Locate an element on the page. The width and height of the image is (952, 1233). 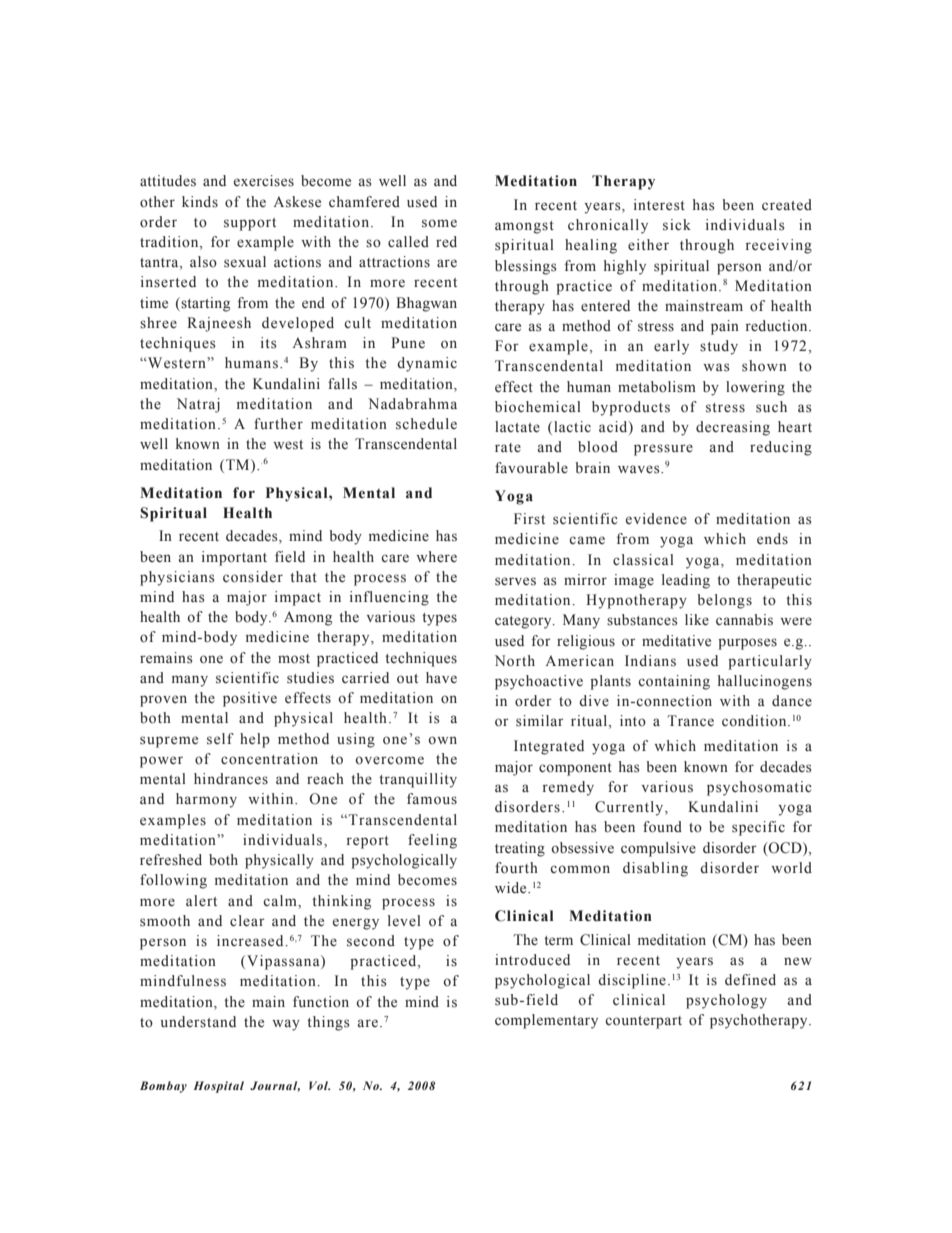
important is located at coordinates (234, 558).
